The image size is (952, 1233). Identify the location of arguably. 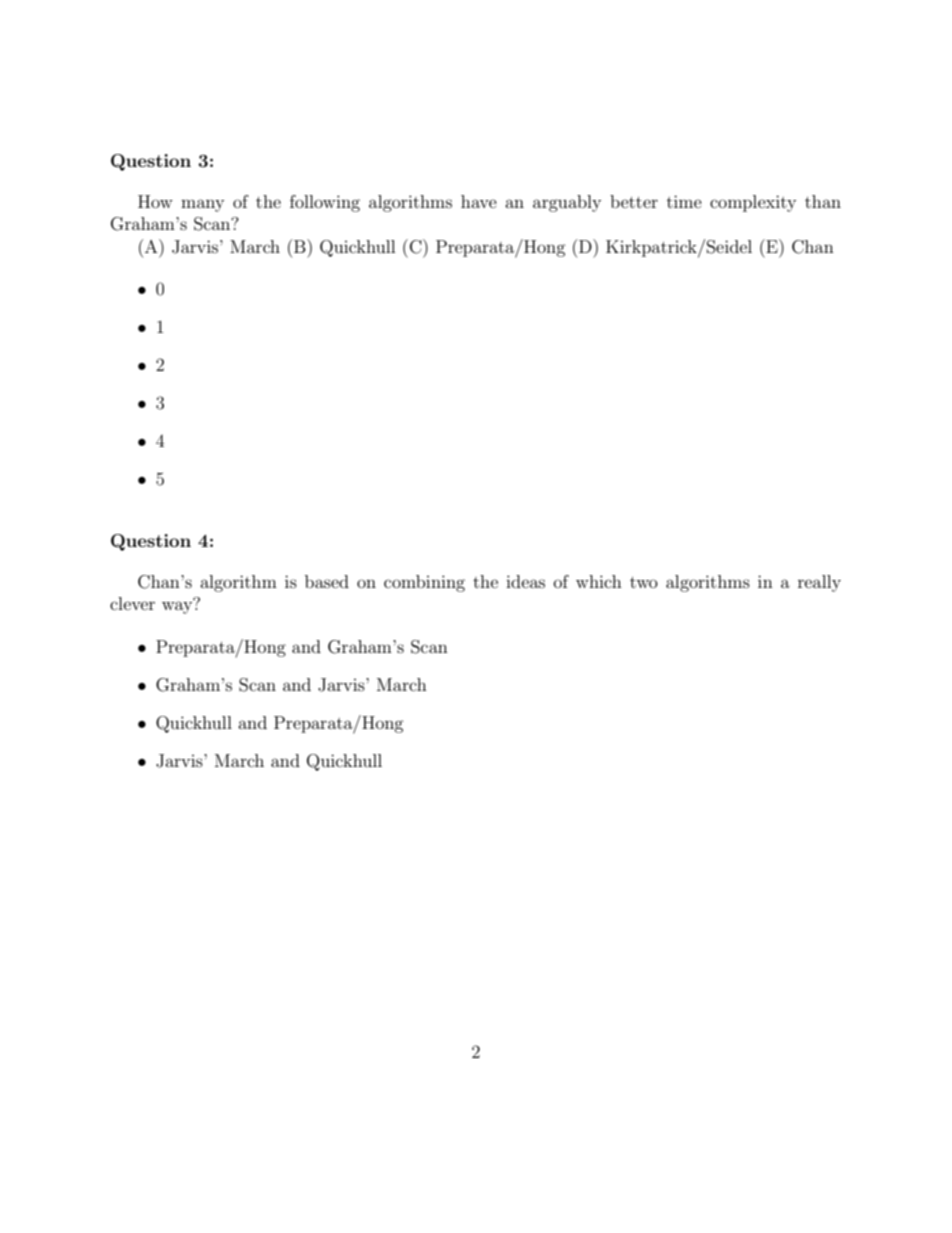
(567, 203).
